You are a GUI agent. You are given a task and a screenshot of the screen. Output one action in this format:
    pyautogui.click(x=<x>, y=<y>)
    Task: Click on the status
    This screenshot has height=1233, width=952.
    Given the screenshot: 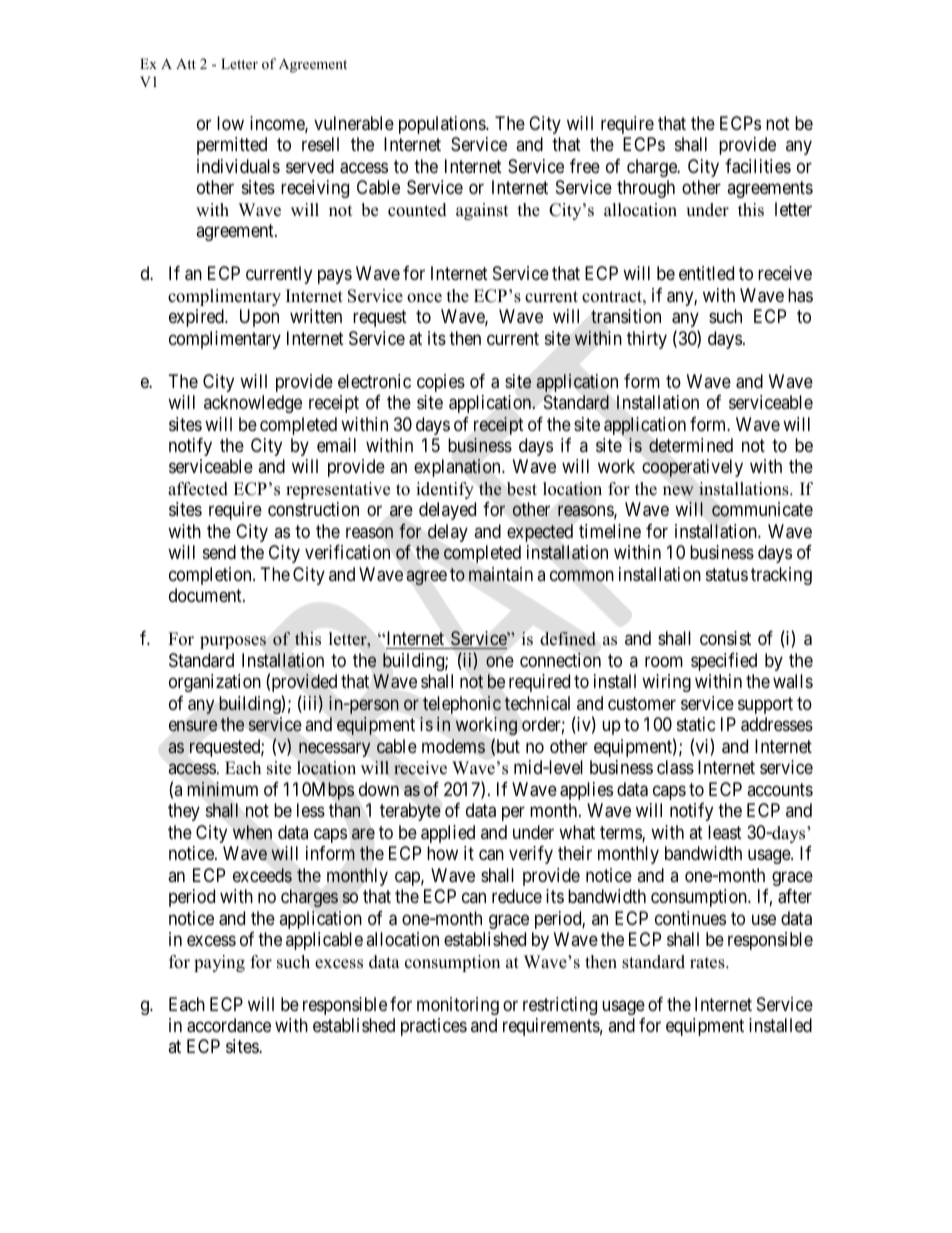 What is the action you would take?
    pyautogui.click(x=727, y=574)
